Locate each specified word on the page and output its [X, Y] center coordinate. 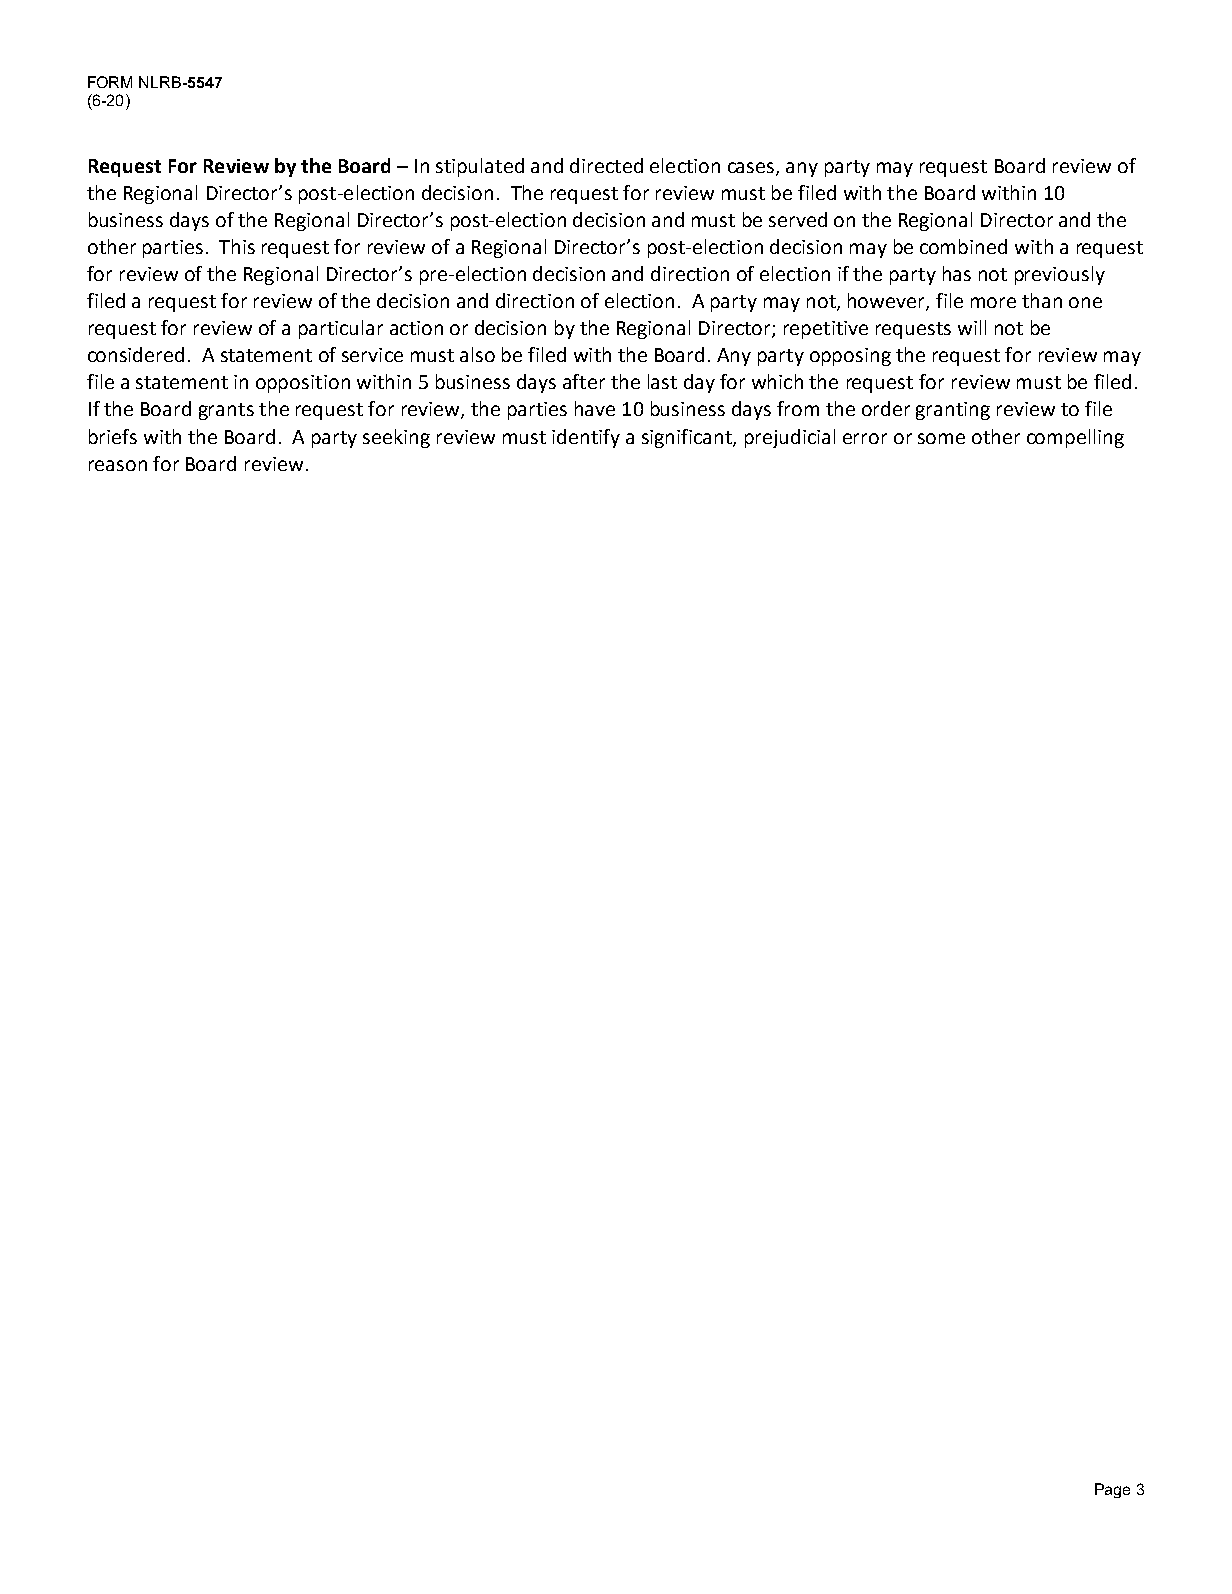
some [941, 438]
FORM [110, 82]
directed [606, 165]
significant [688, 438]
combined [963, 246]
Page [1112, 1490]
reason [118, 465]
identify [586, 438]
